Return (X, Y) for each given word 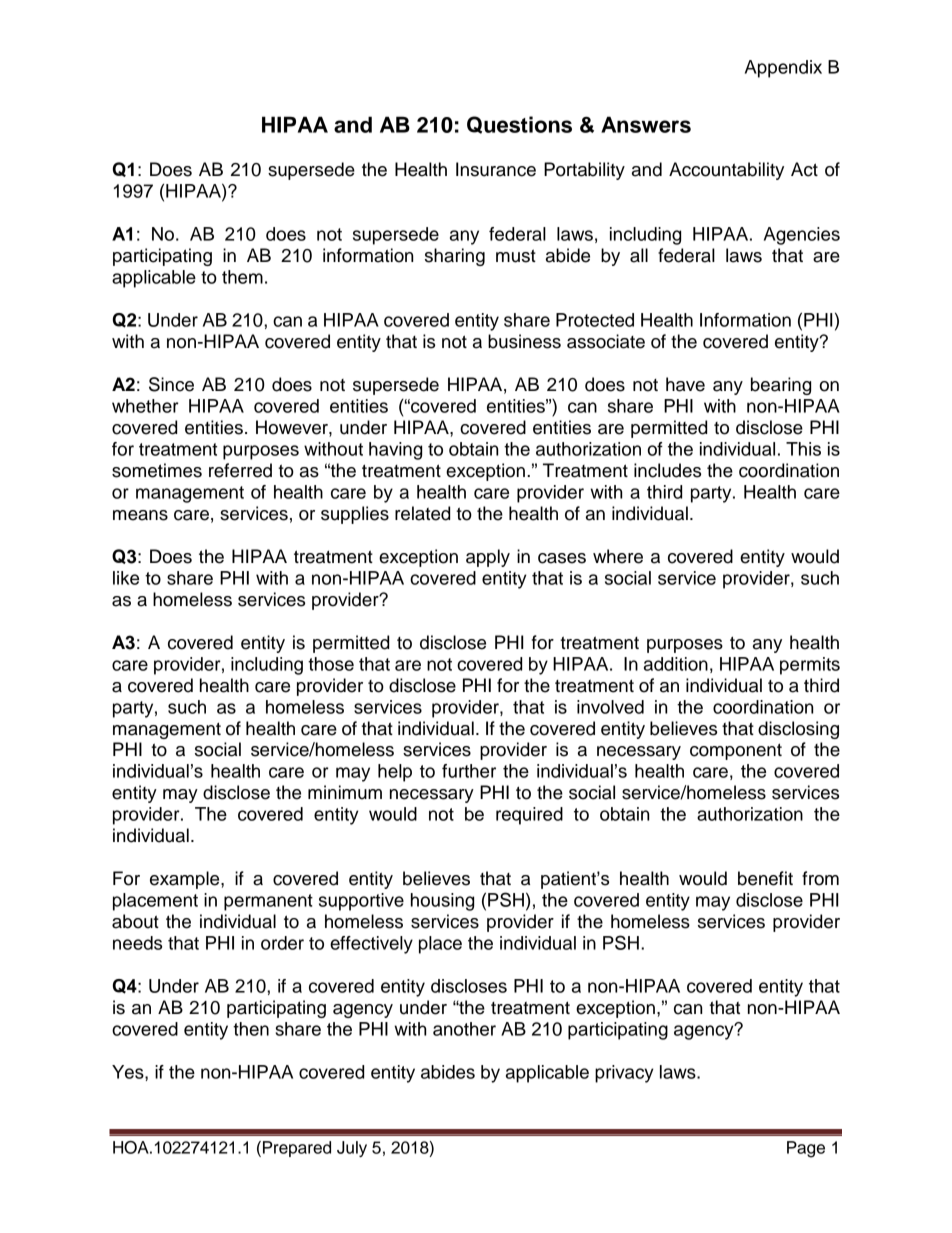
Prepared (297, 1149)
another (464, 1029)
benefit (765, 878)
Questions (519, 125)
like (126, 578)
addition (676, 664)
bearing (781, 386)
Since (171, 384)
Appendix (783, 69)
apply (488, 558)
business (524, 341)
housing (442, 902)
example (186, 880)
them (242, 277)
